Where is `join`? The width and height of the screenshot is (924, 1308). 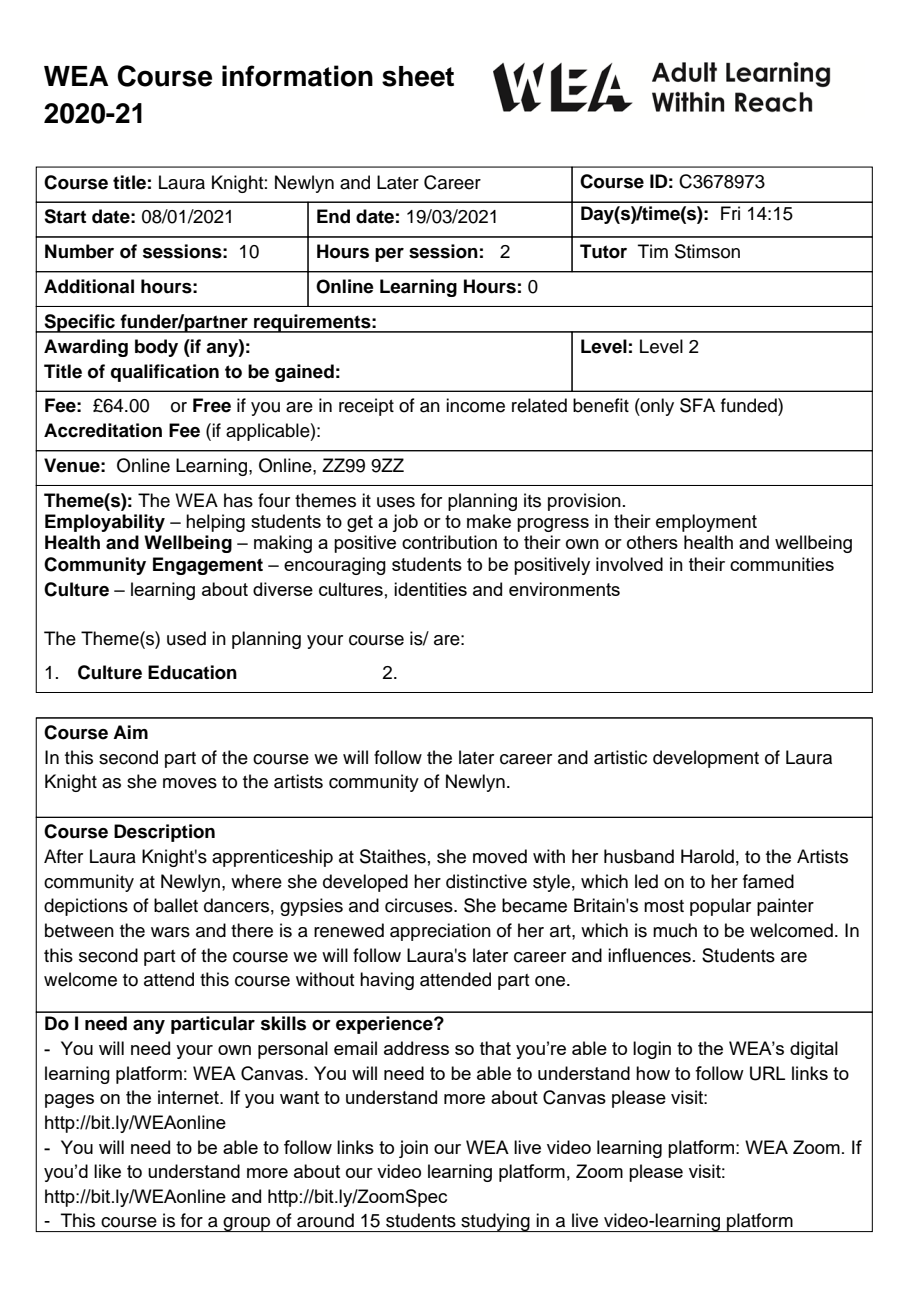 join is located at coordinates (413, 1149).
